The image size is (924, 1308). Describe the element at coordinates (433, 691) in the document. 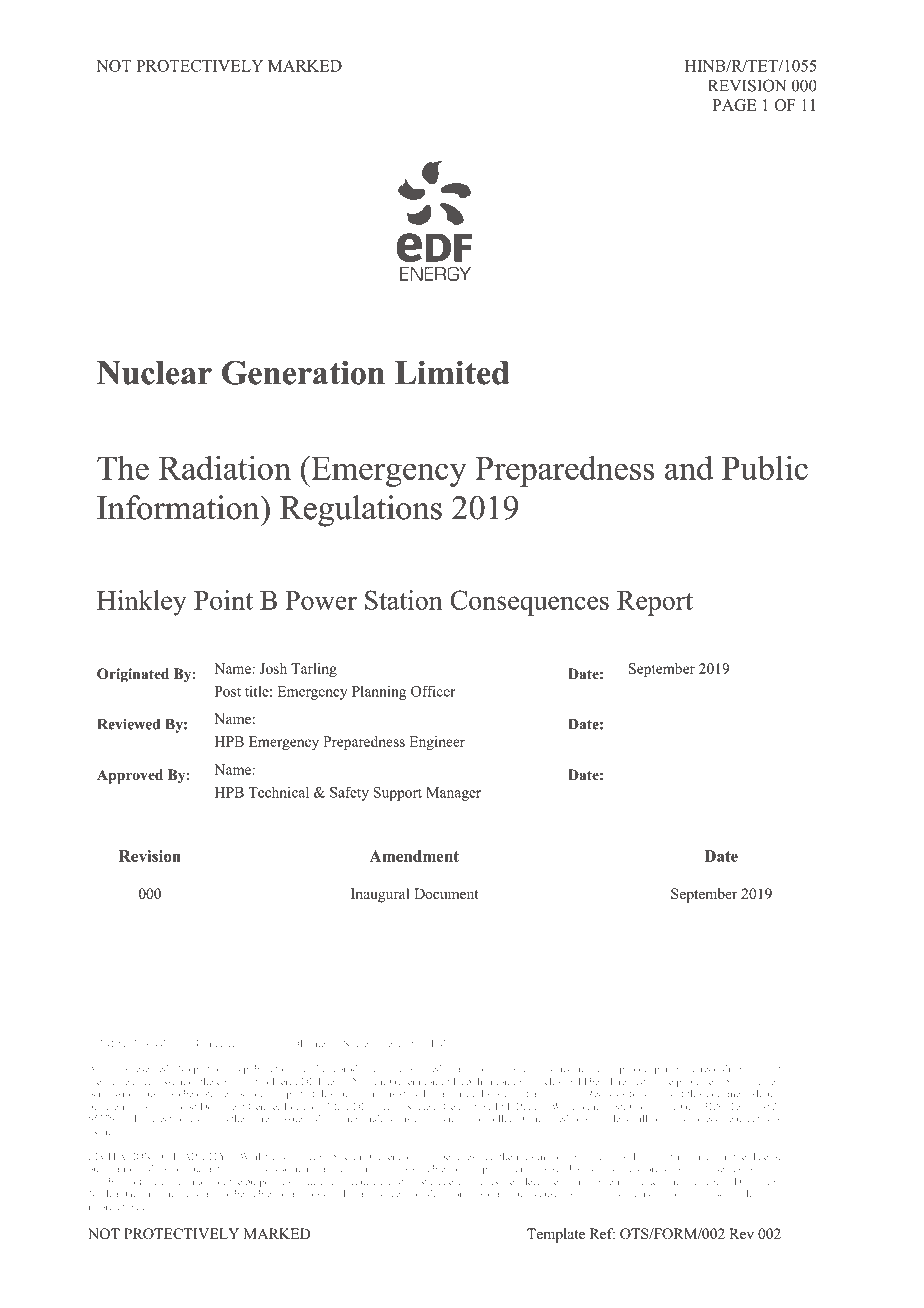

I see `Officer` at that location.
